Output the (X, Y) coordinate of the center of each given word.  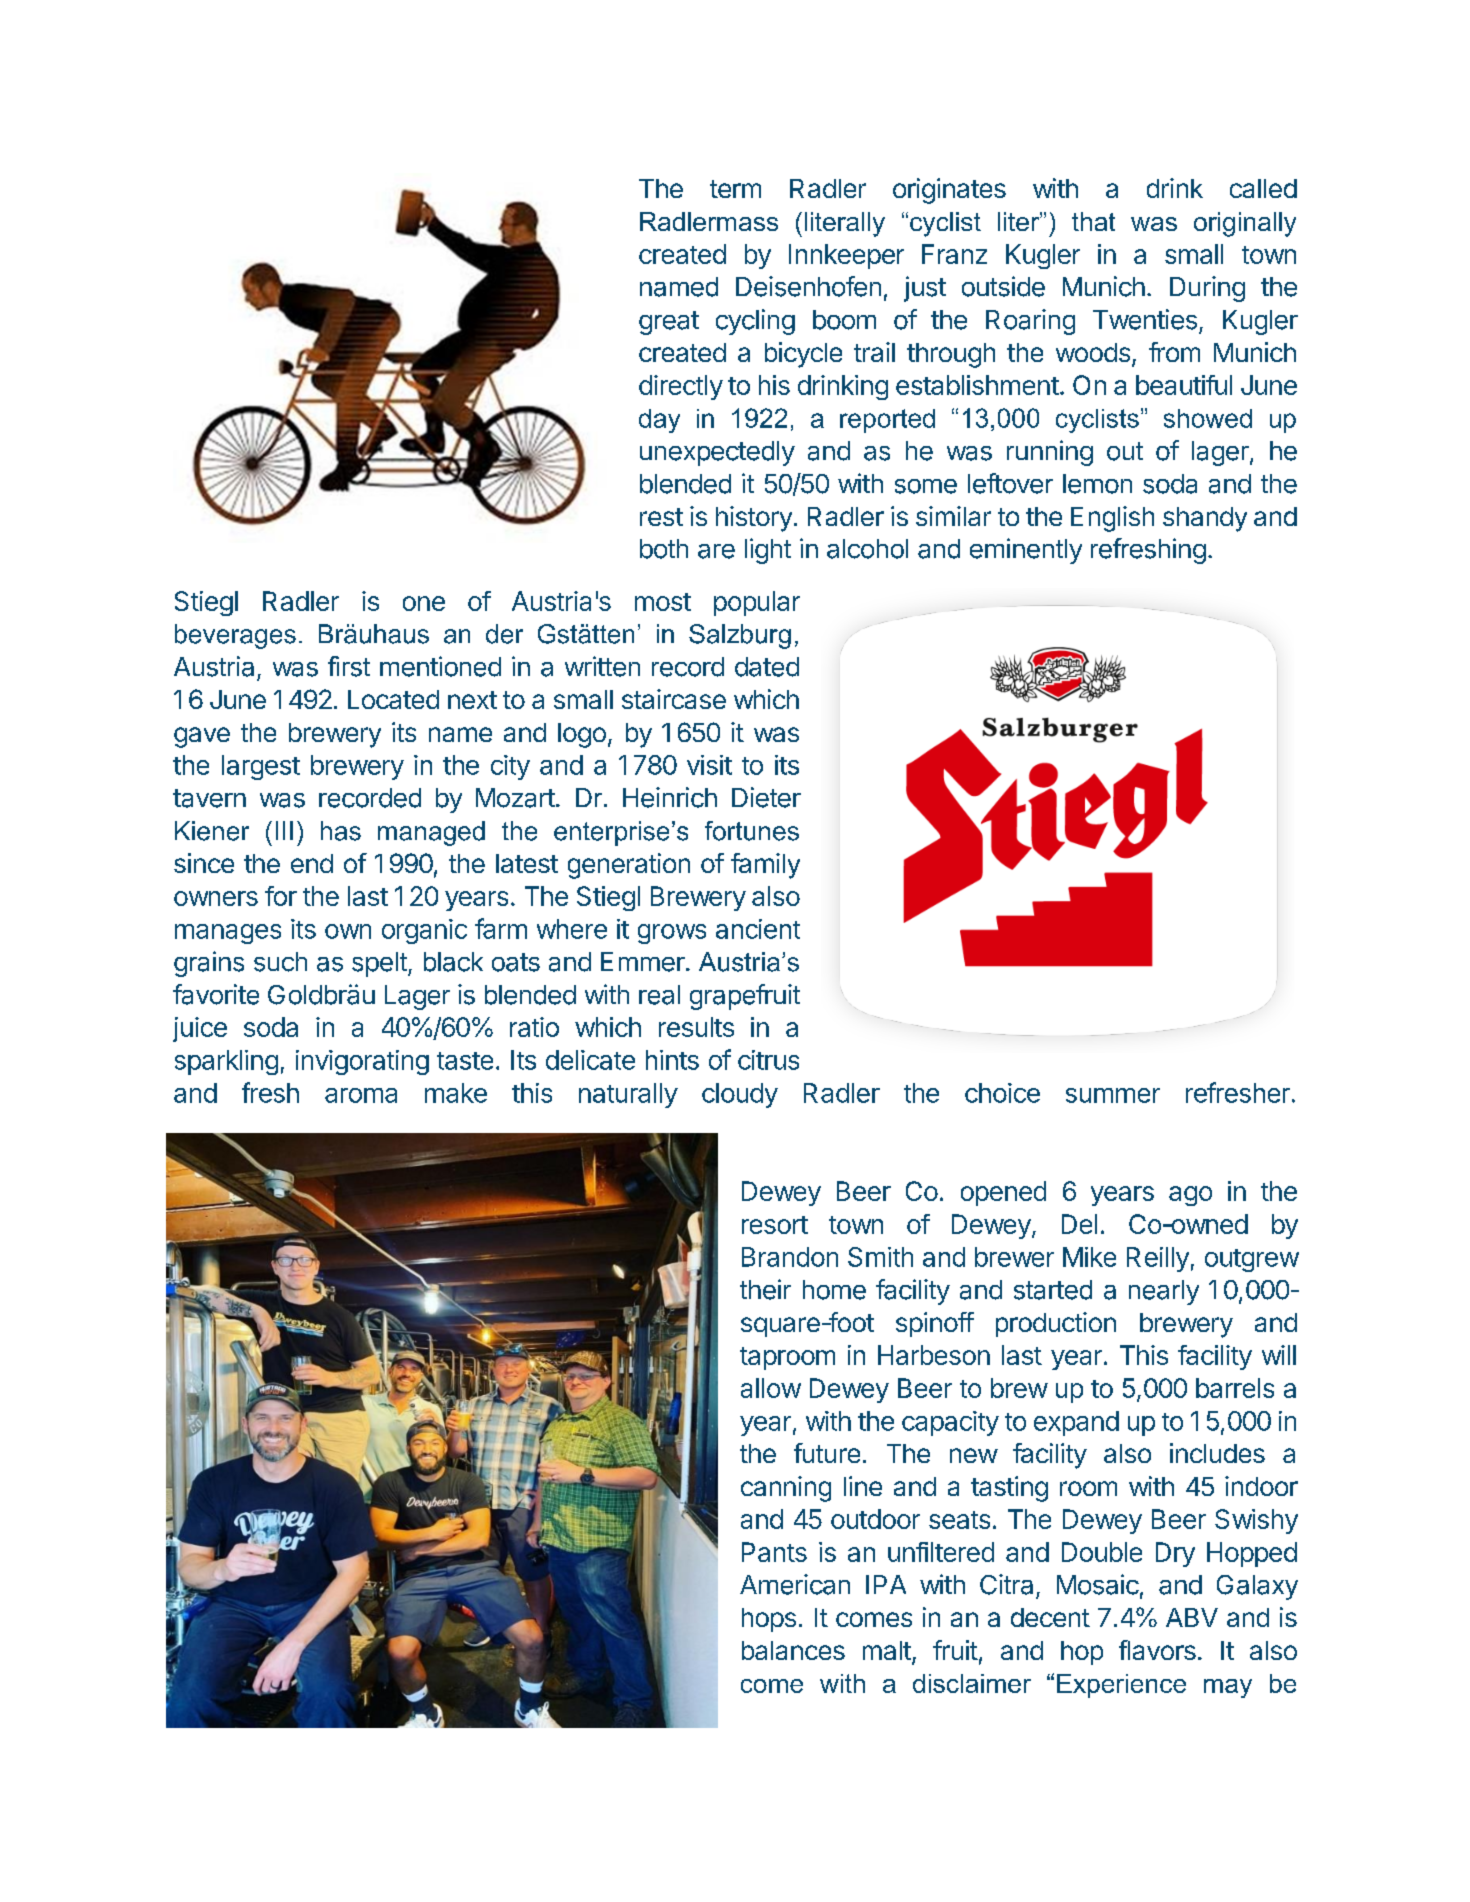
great (669, 323)
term (735, 189)
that (1093, 221)
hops (769, 1620)
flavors (1157, 1650)
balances (793, 1650)
